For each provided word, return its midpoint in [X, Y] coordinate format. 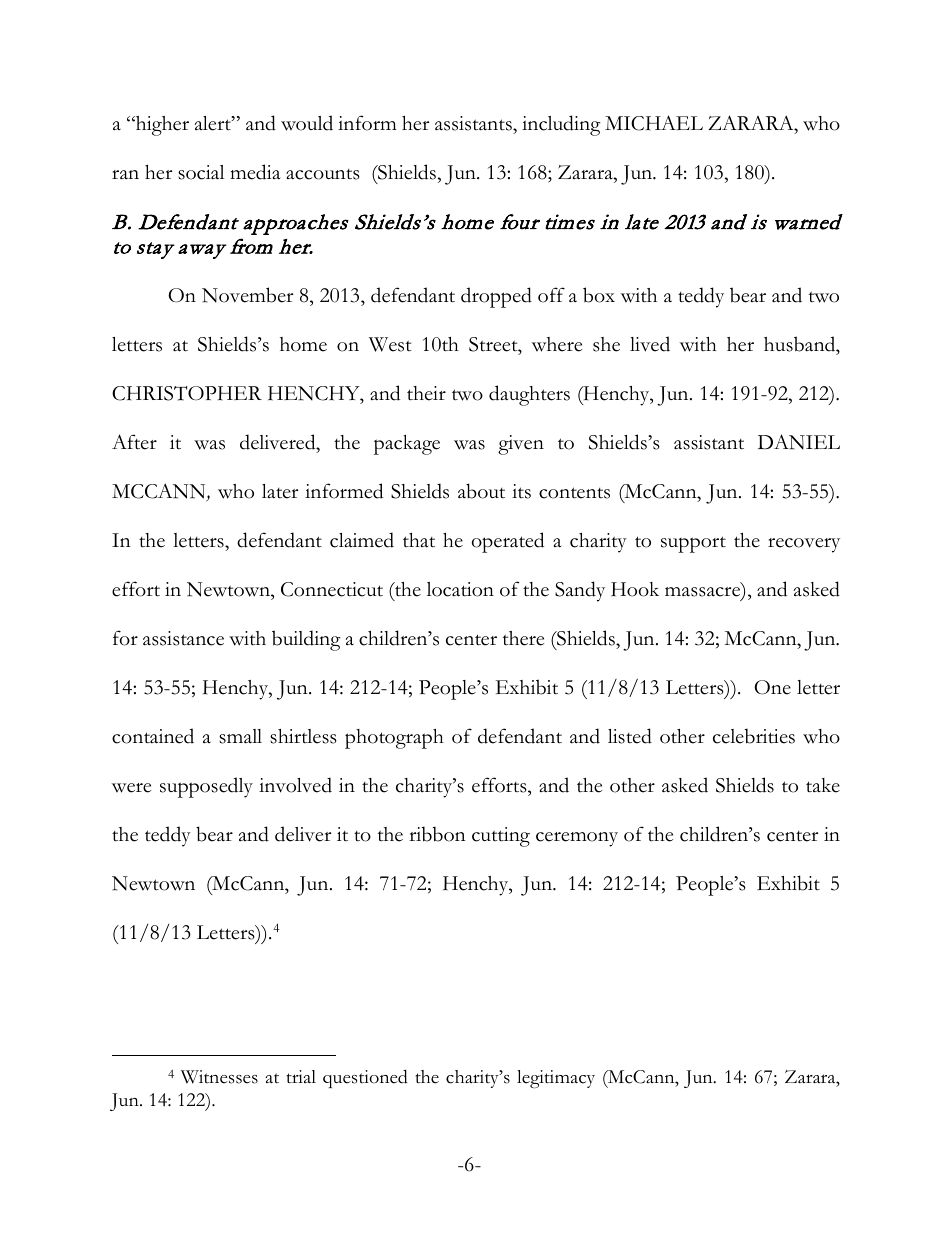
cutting [501, 837]
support [693, 544]
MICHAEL [654, 123]
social [201, 172]
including [561, 125]
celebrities [754, 736]
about [481, 491]
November [247, 295]
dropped [496, 297]
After [134, 442]
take [823, 785]
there [523, 638]
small [240, 736]
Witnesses [219, 1077]
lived [650, 344]
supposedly [206, 787]
